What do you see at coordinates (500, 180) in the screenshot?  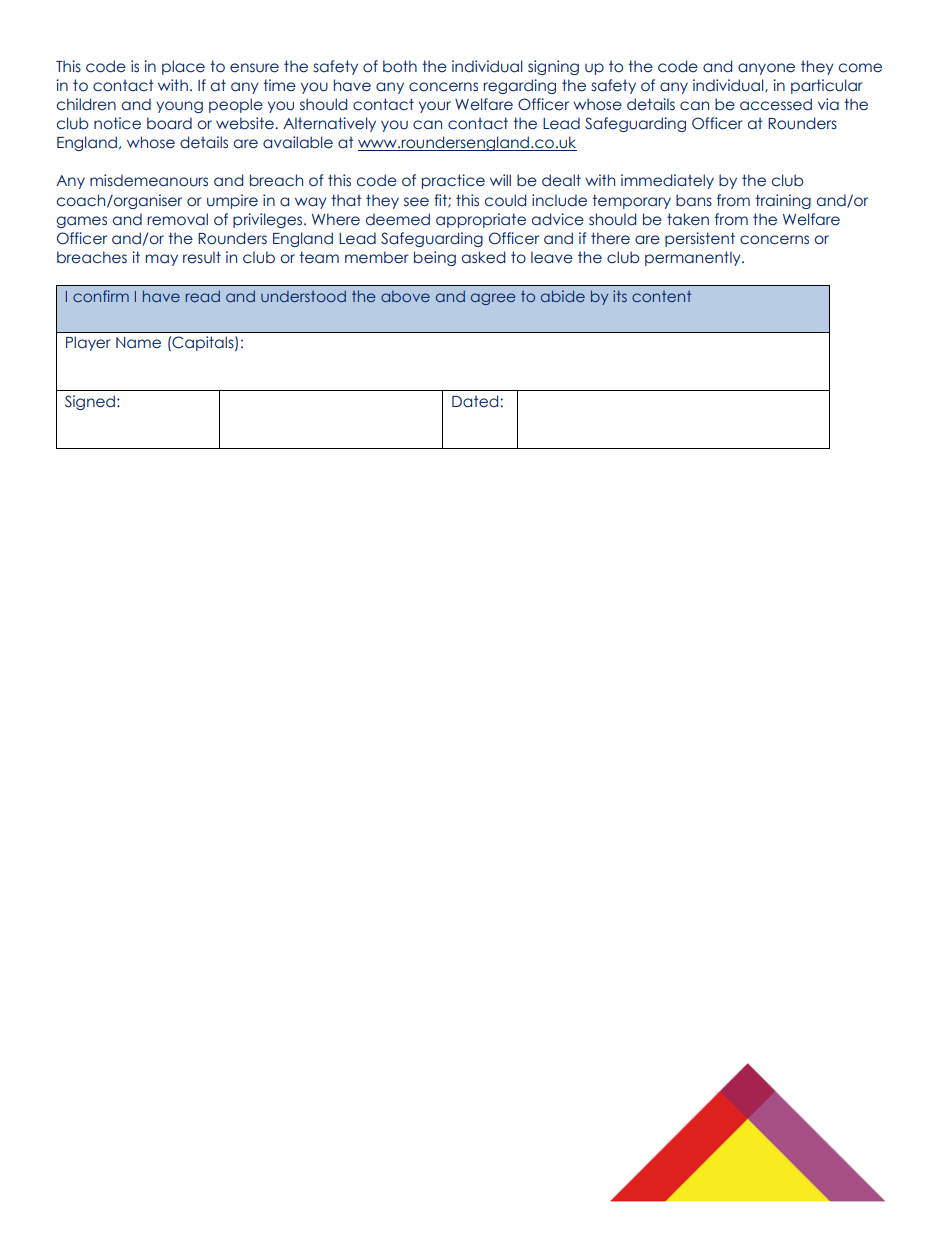 I see `will` at bounding box center [500, 180].
